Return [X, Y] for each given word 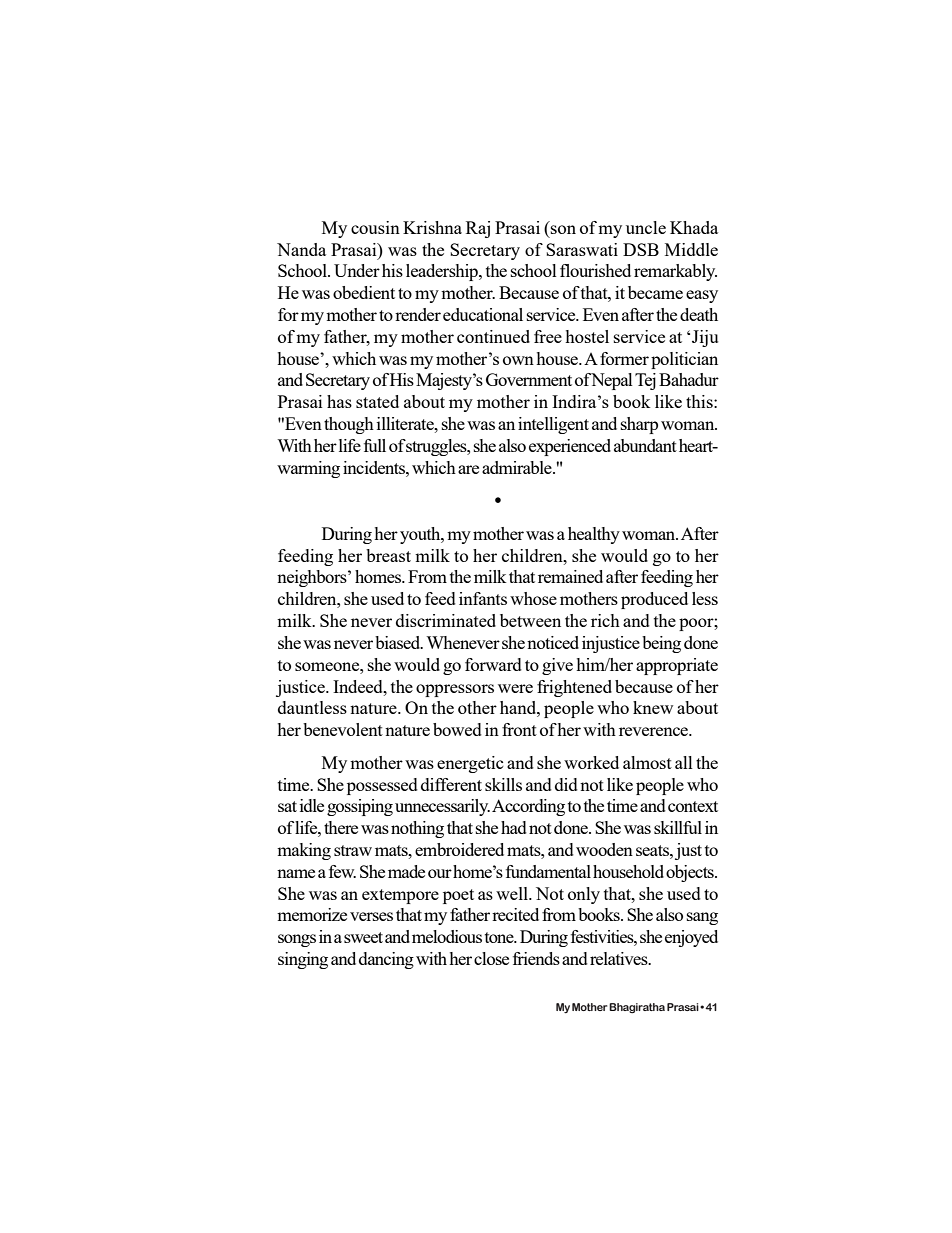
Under [357, 270]
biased [399, 642]
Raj [478, 229]
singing [303, 960]
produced [654, 600]
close [491, 958]
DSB [641, 249]
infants [483, 598]
